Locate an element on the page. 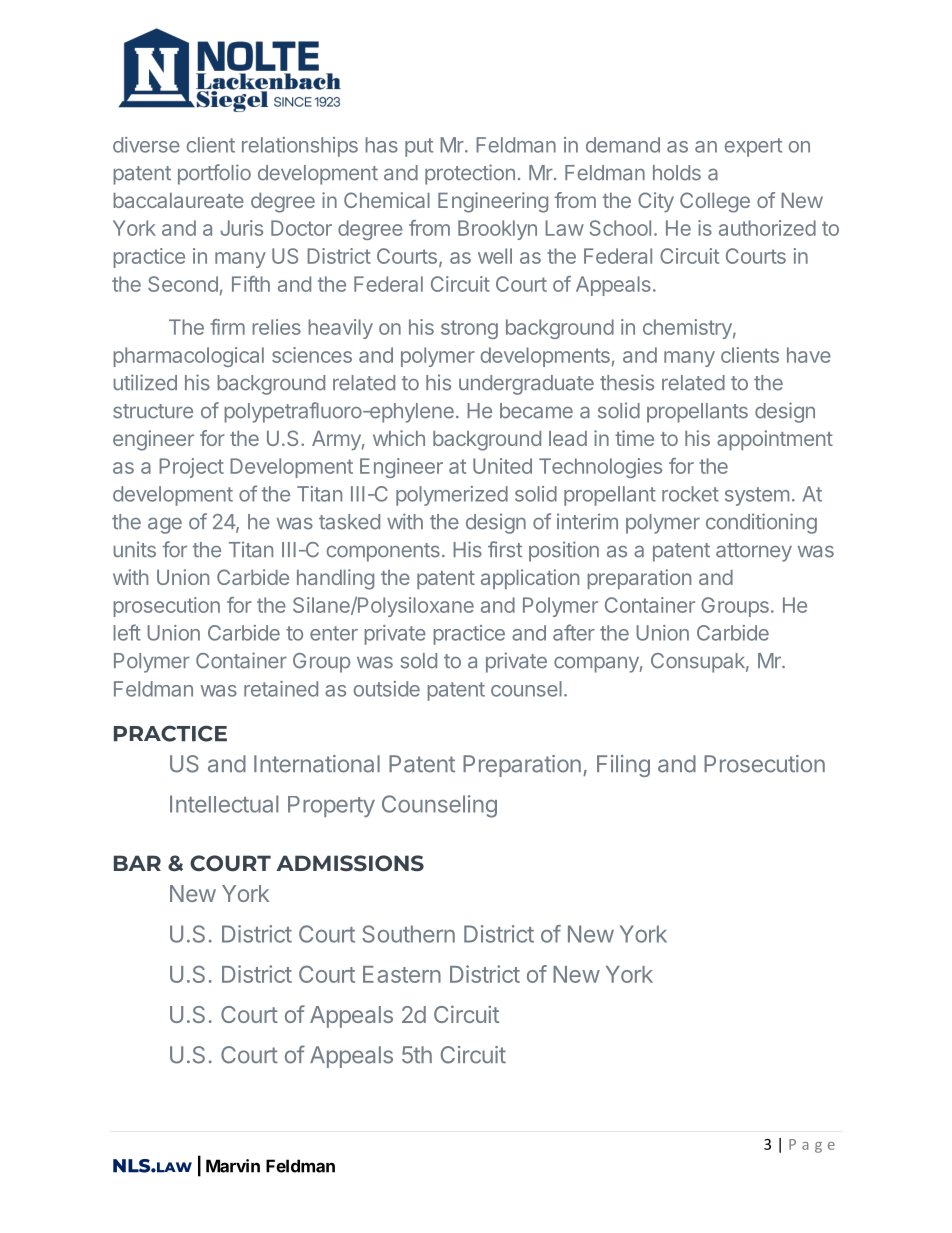 This document has height=1233, width=952. Eastern is located at coordinates (402, 974).
